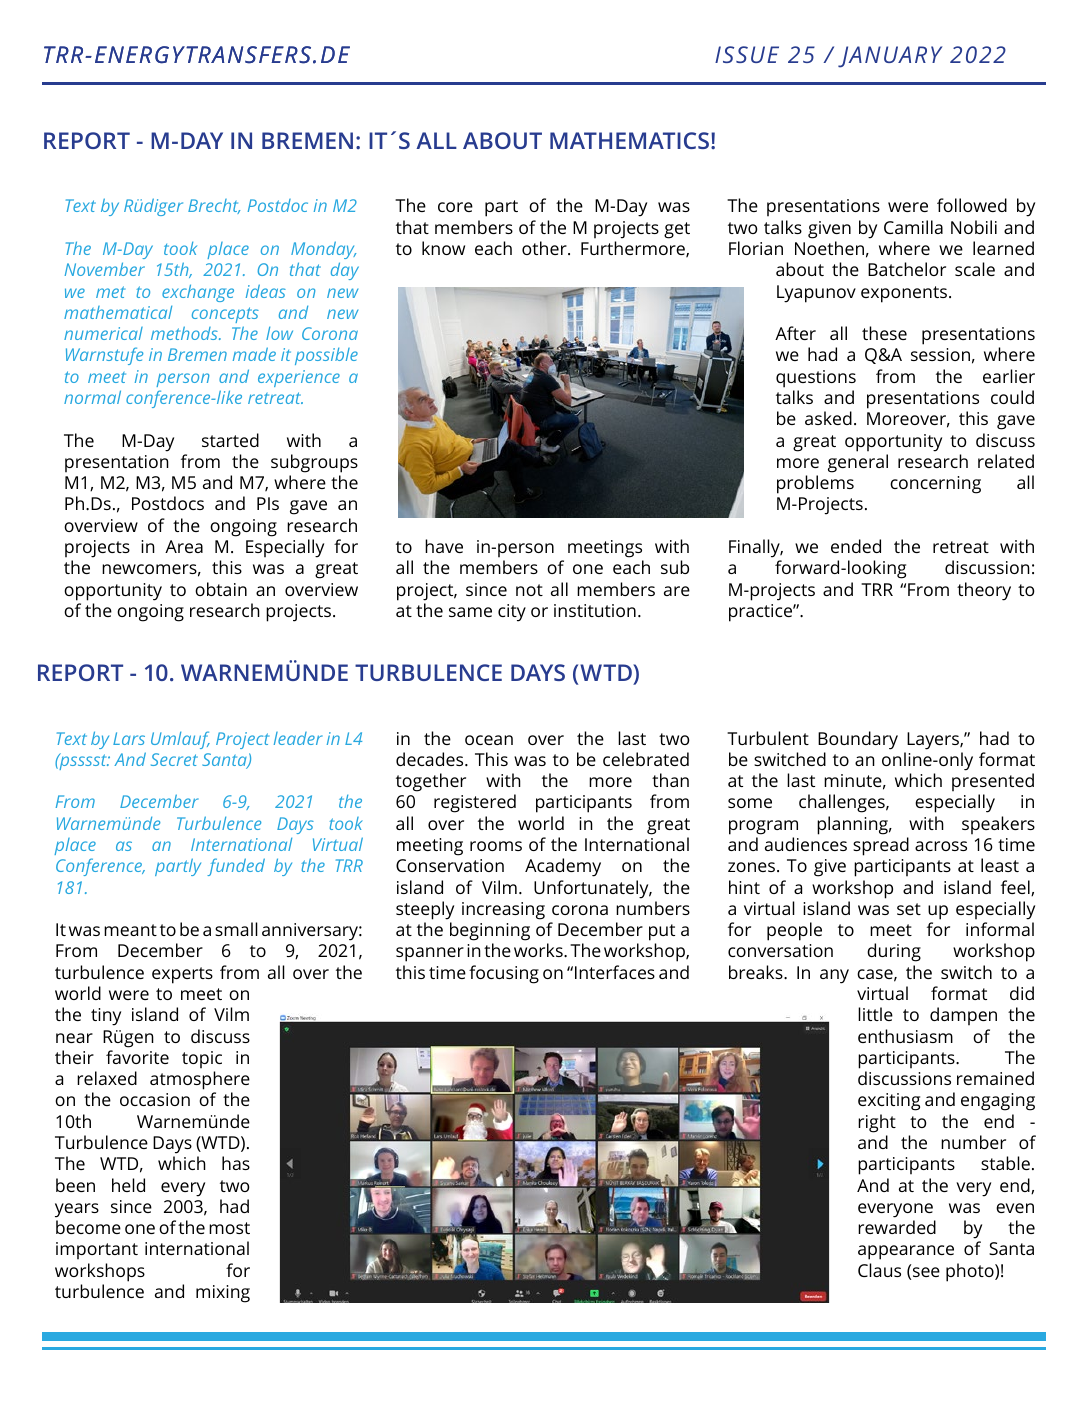  I want to click on mixing, so click(223, 1294).
